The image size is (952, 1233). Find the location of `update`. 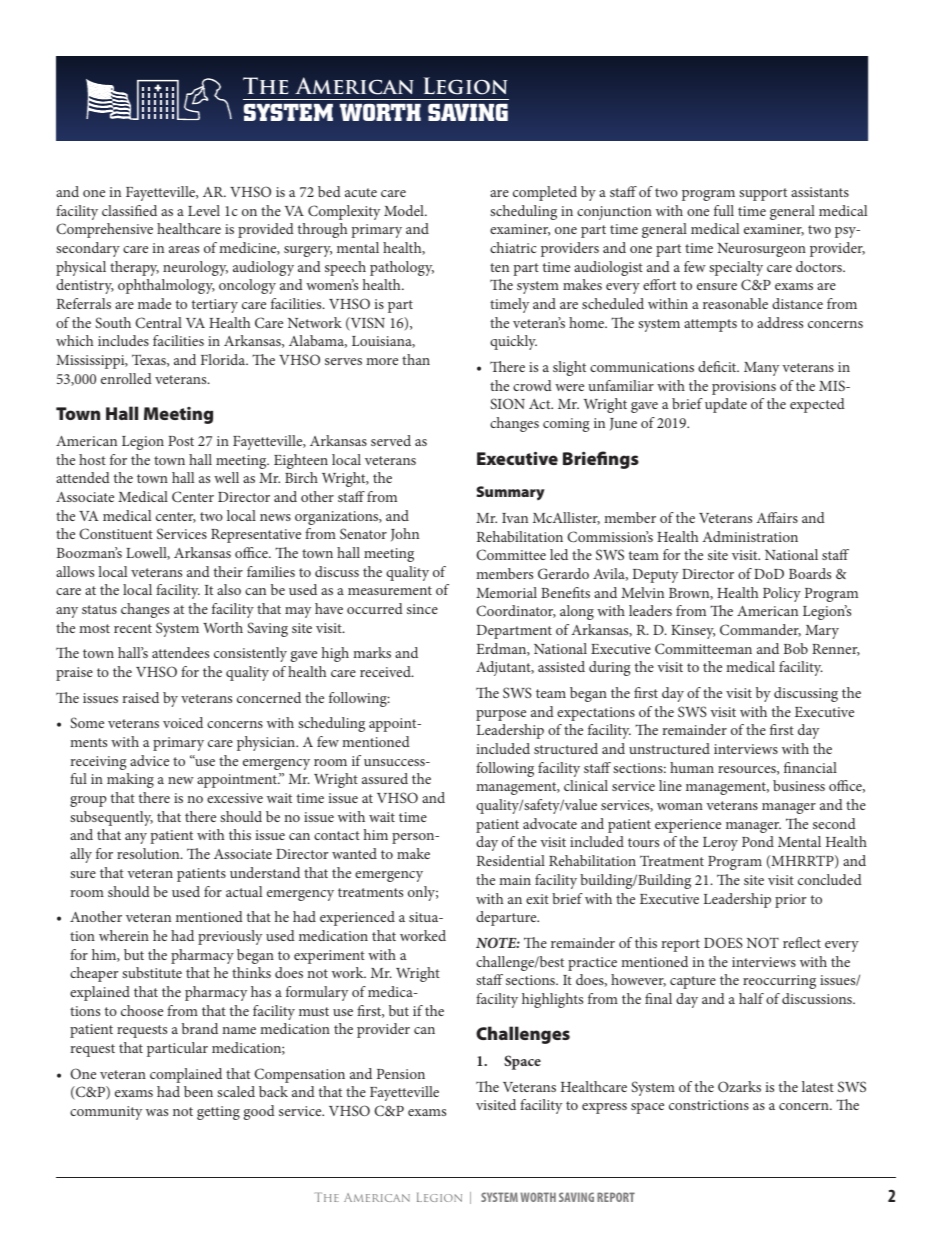

update is located at coordinates (726, 405).
